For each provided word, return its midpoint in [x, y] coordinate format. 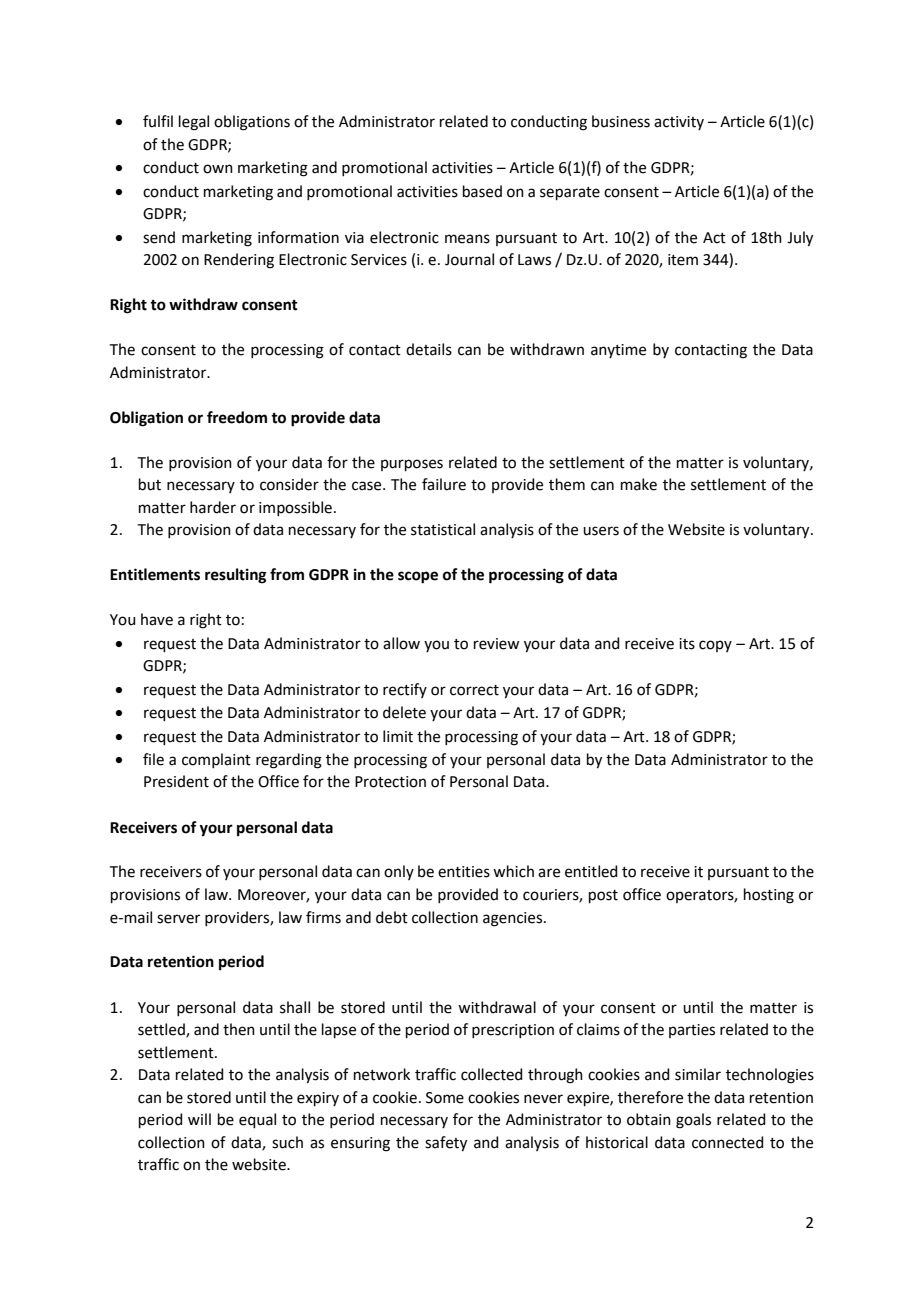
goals [693, 1121]
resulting [236, 576]
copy [715, 646]
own [218, 169]
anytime [618, 351]
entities [464, 872]
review [496, 644]
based [482, 191]
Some [445, 1098]
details [429, 349]
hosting [769, 896]
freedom [237, 417]
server [178, 919]
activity [679, 123]
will [199, 1119]
